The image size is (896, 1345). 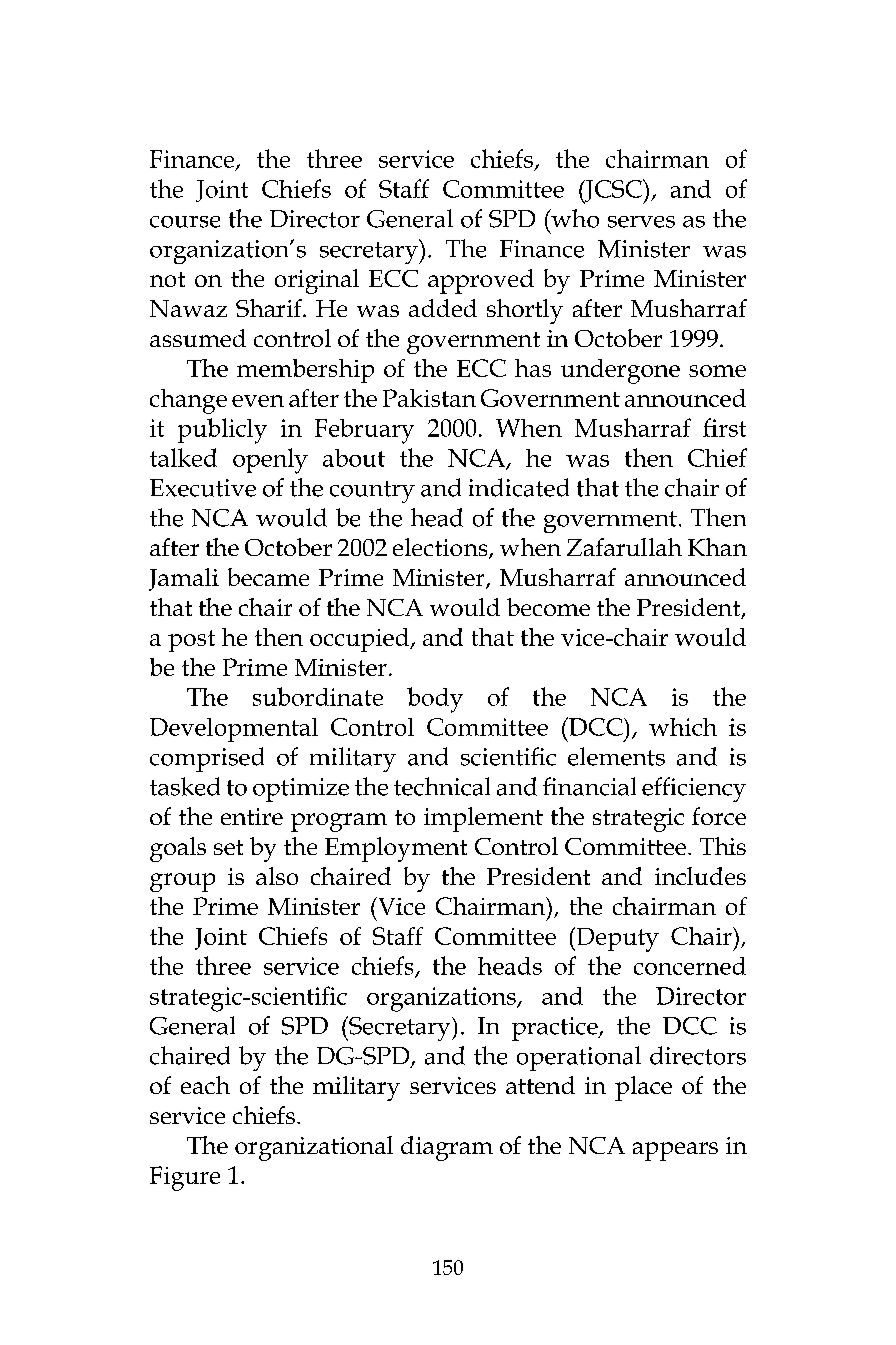 I want to click on Figure, so click(x=185, y=1178).
